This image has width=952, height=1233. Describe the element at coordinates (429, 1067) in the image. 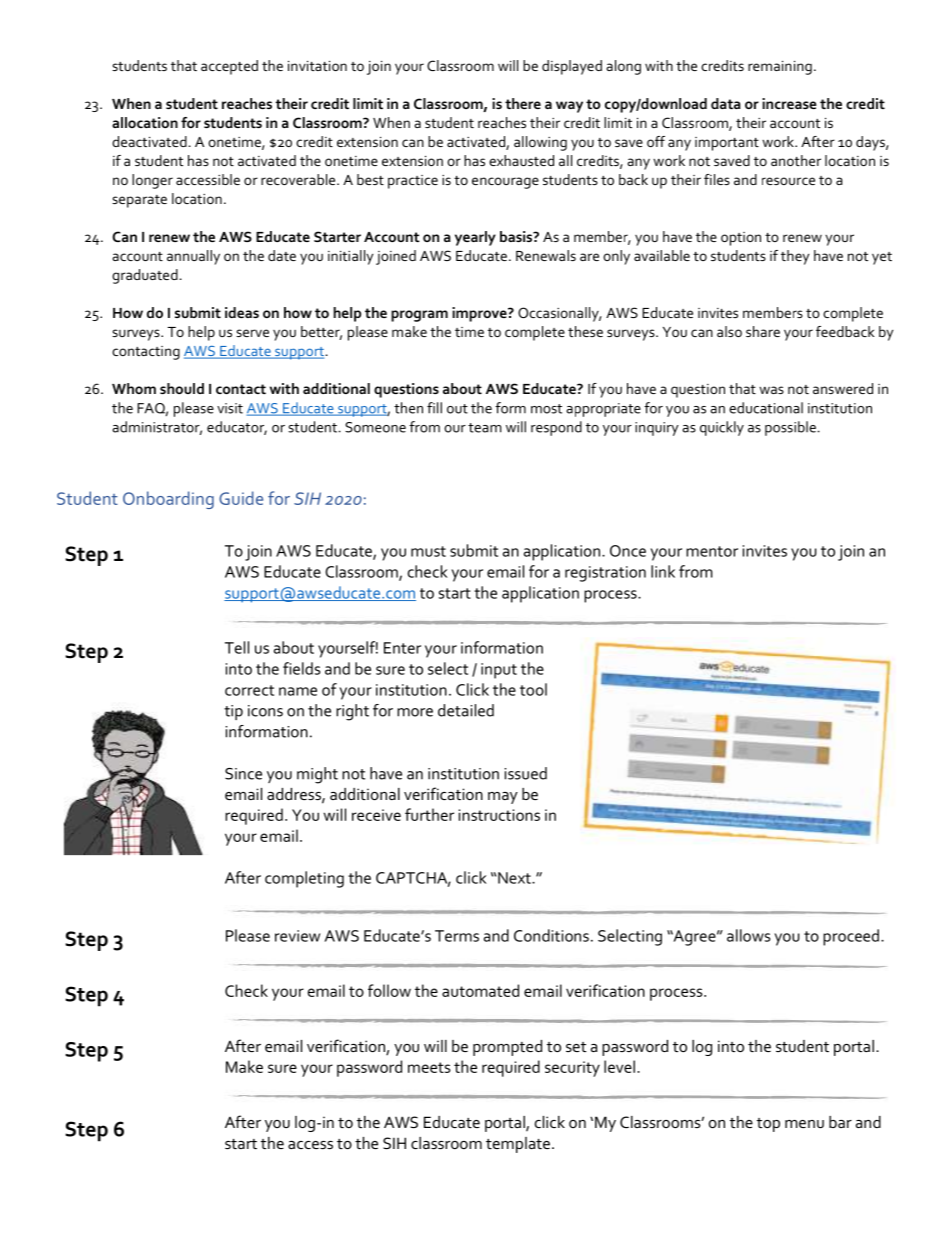

I see `meets` at that location.
